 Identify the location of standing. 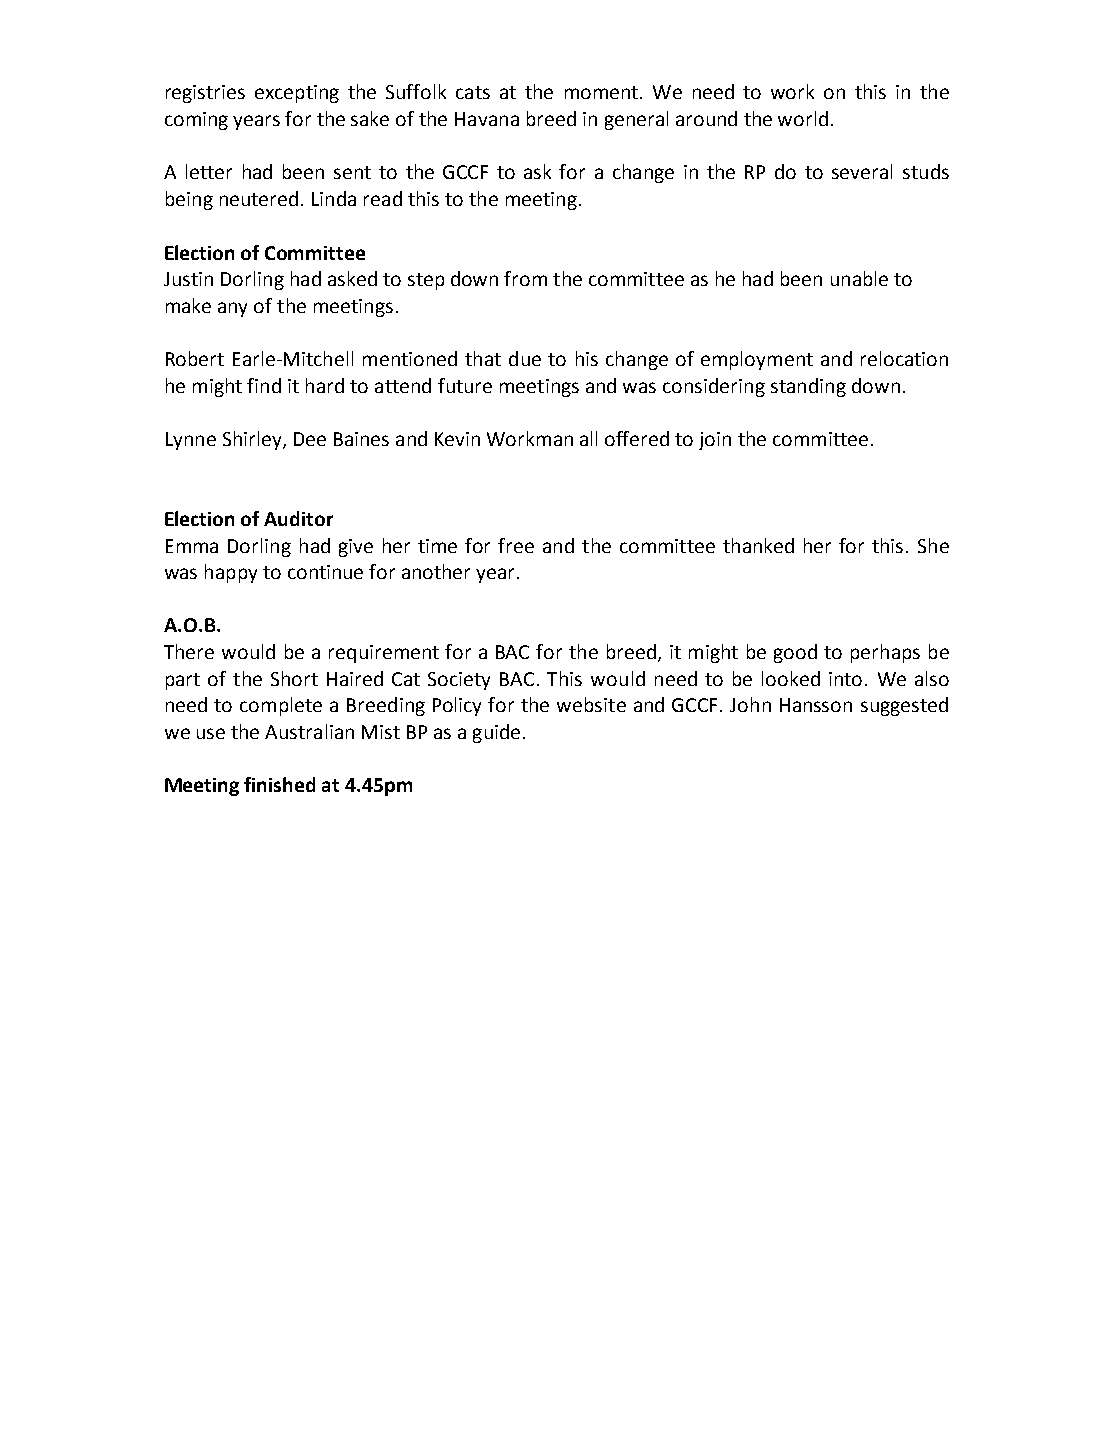
(808, 387).
